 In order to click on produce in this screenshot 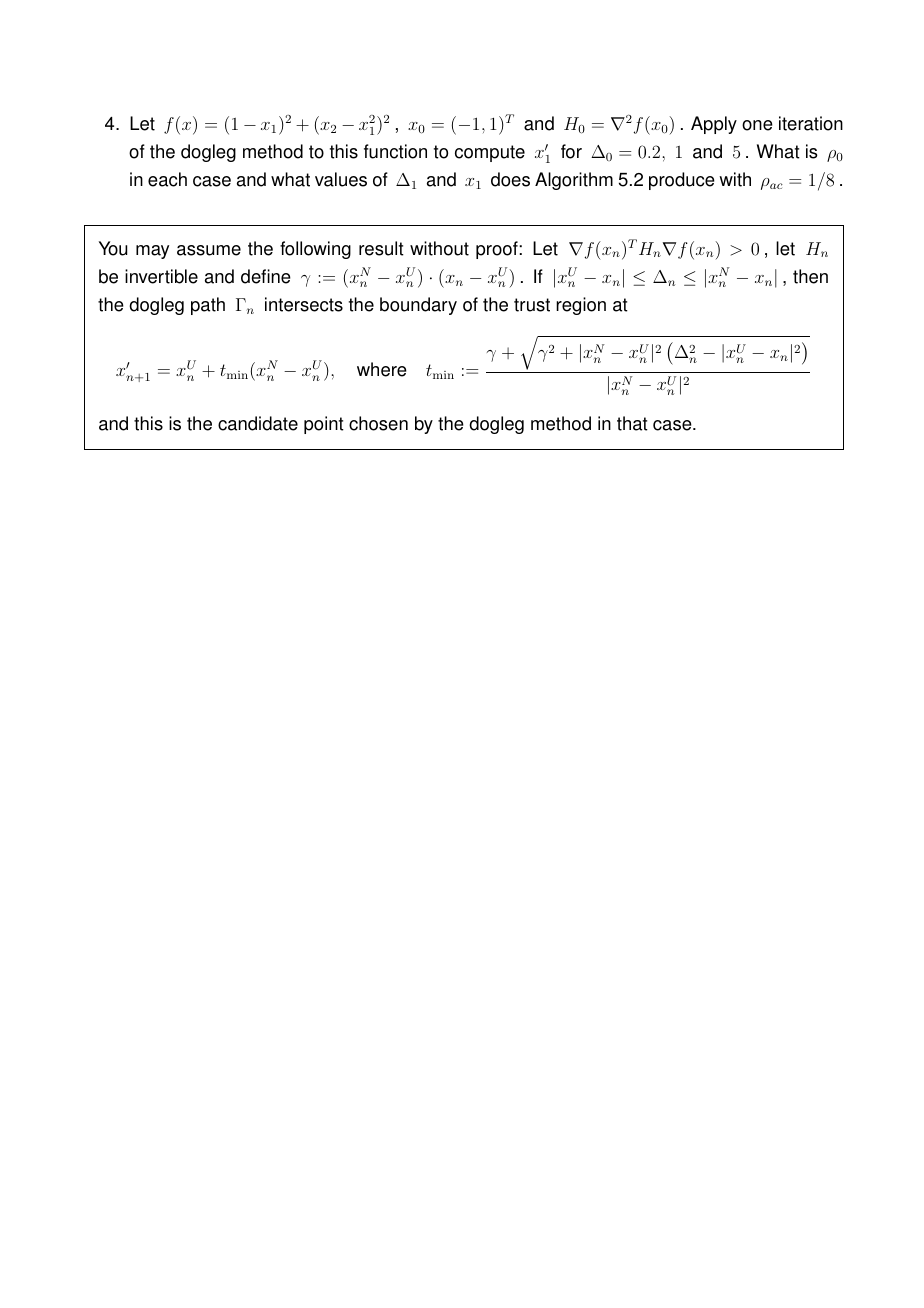, I will do `click(682, 181)`.
